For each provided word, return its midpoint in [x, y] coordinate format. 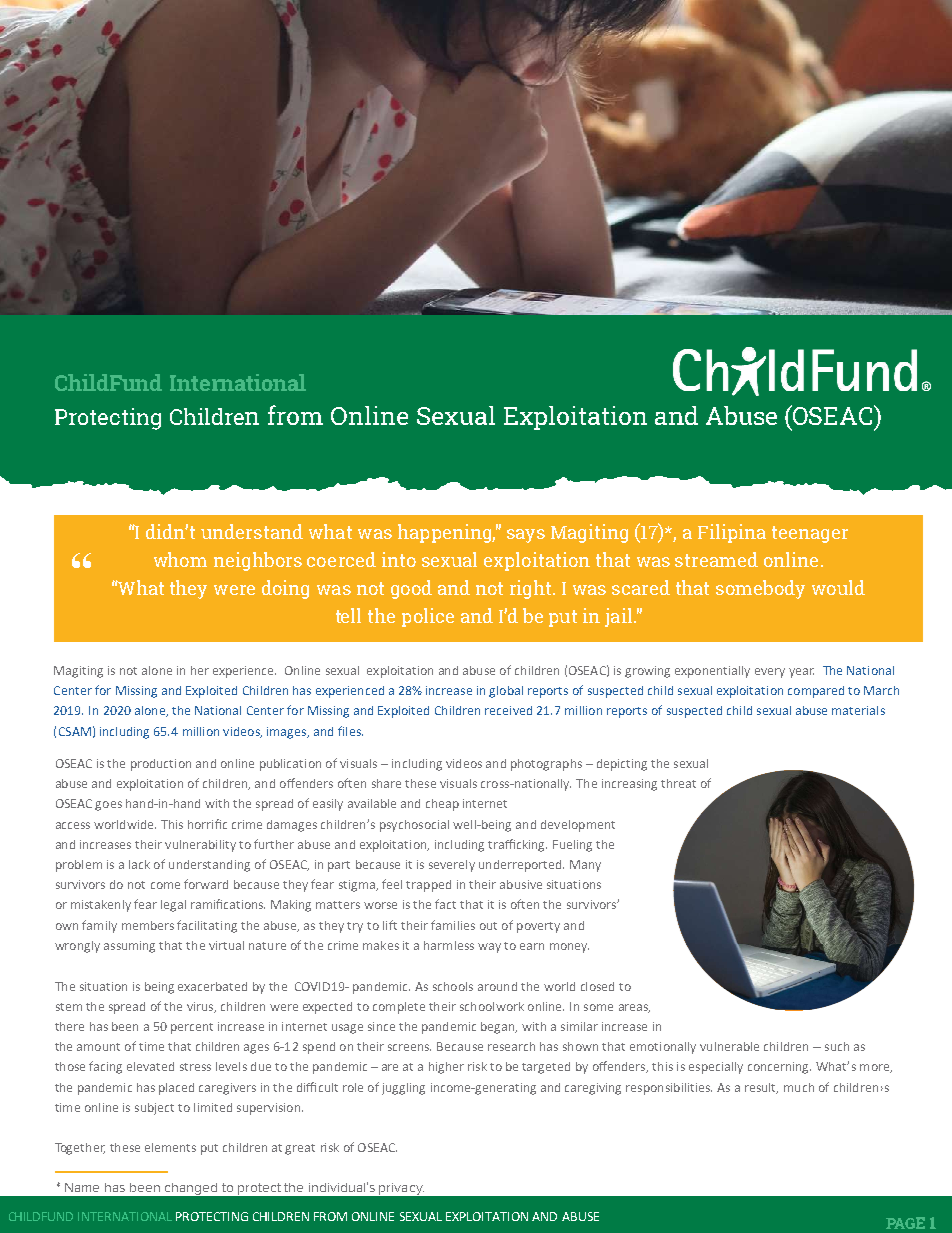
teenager [810, 534]
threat [678, 783]
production [161, 765]
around [497, 986]
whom [180, 559]
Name [82, 1187]
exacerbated [212, 986]
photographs [546, 765]
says [526, 536]
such [837, 1046]
